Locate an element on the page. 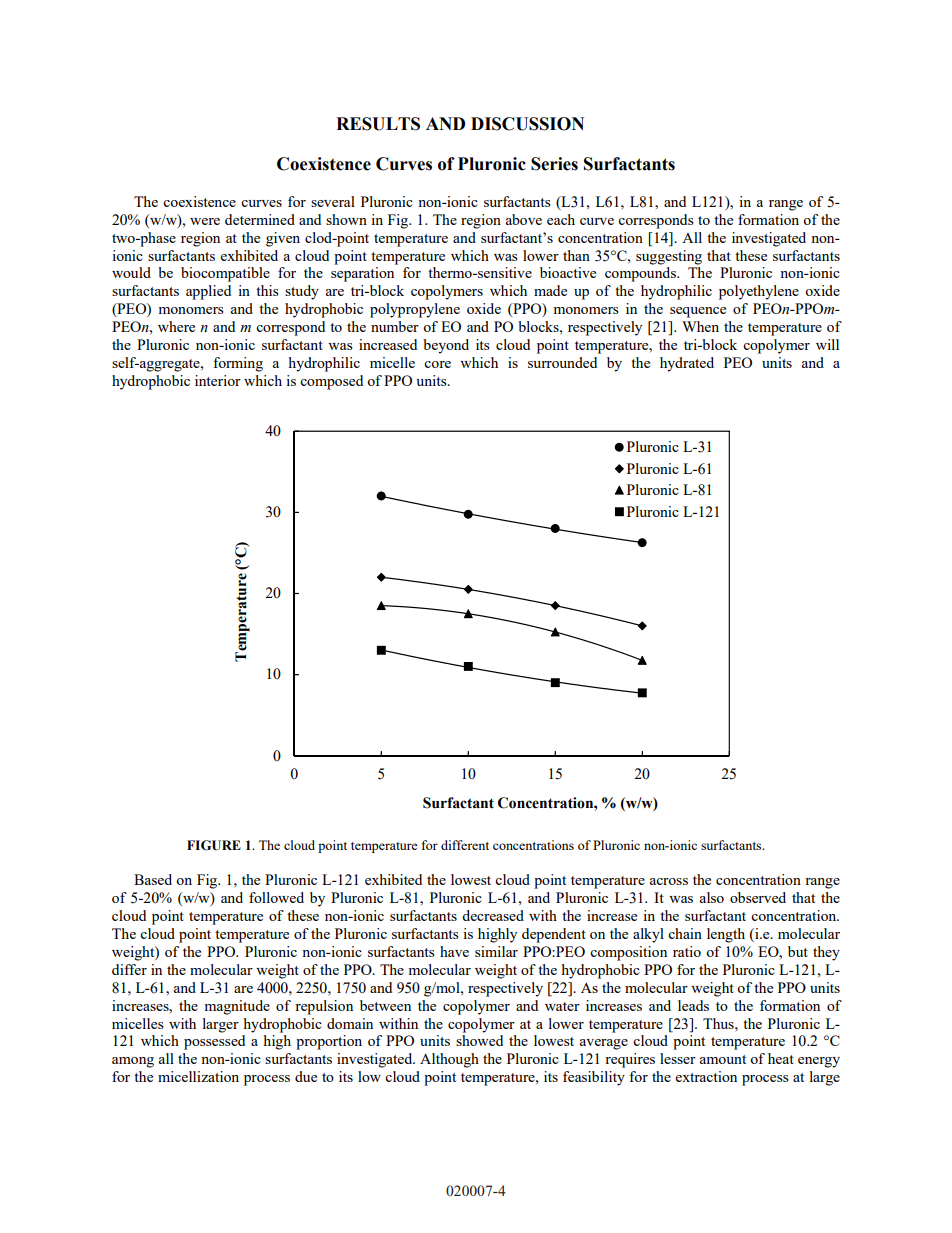  suggesting is located at coordinates (669, 257).
